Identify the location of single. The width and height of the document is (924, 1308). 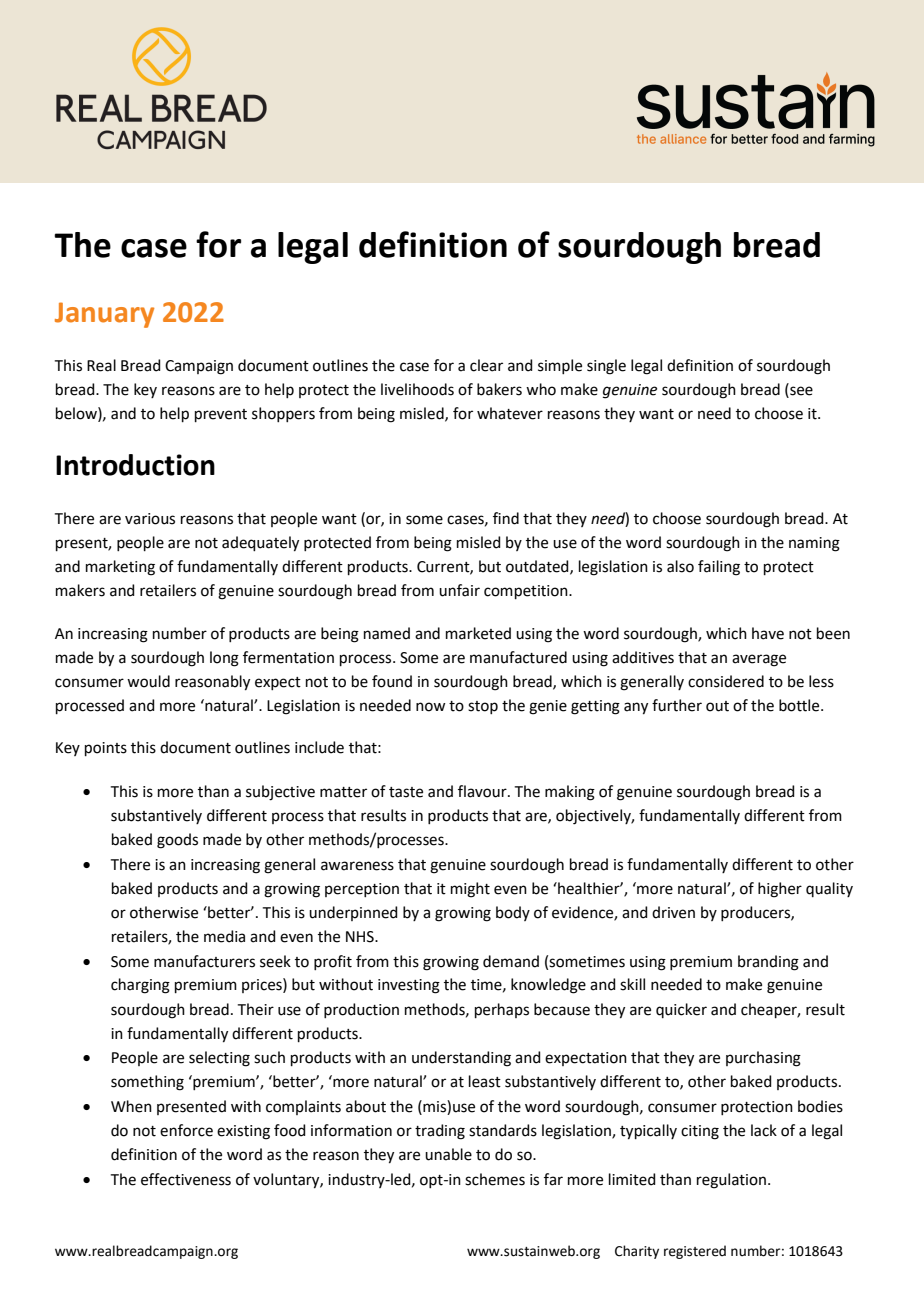
(606, 367).
